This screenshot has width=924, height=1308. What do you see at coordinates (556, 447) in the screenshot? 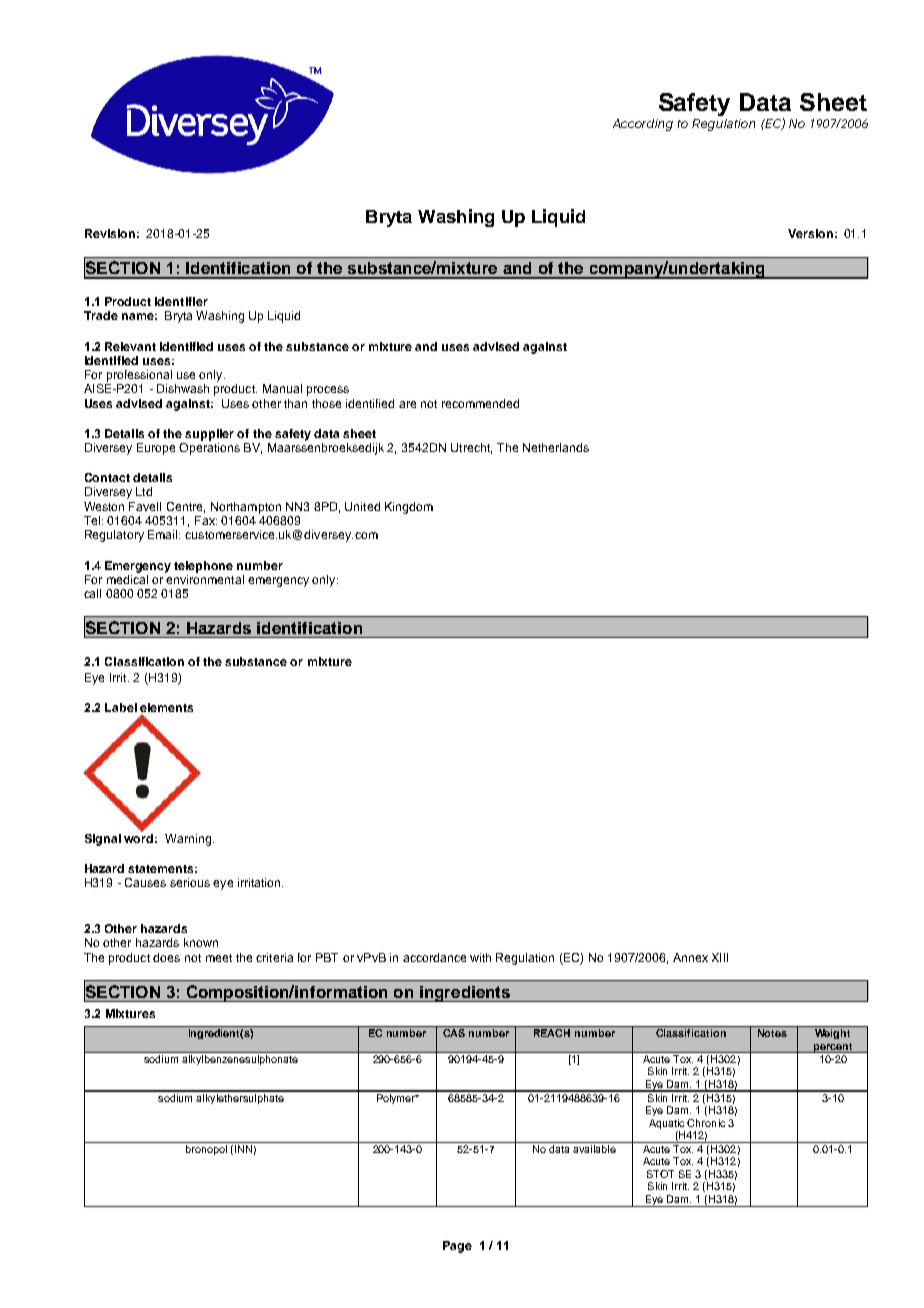
I see `Netherlands` at bounding box center [556, 447].
